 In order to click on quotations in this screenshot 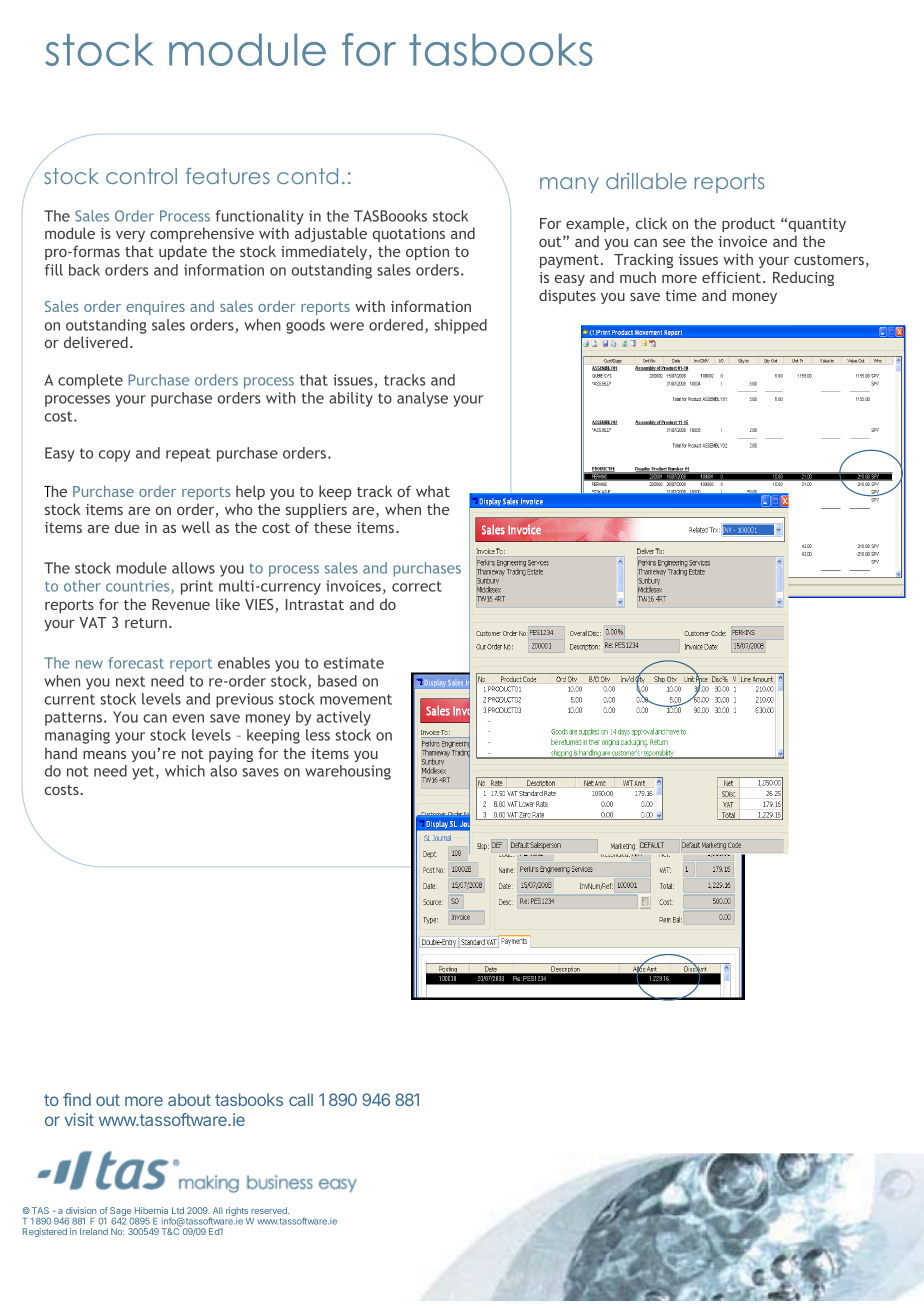, I will do `click(408, 235)`.
